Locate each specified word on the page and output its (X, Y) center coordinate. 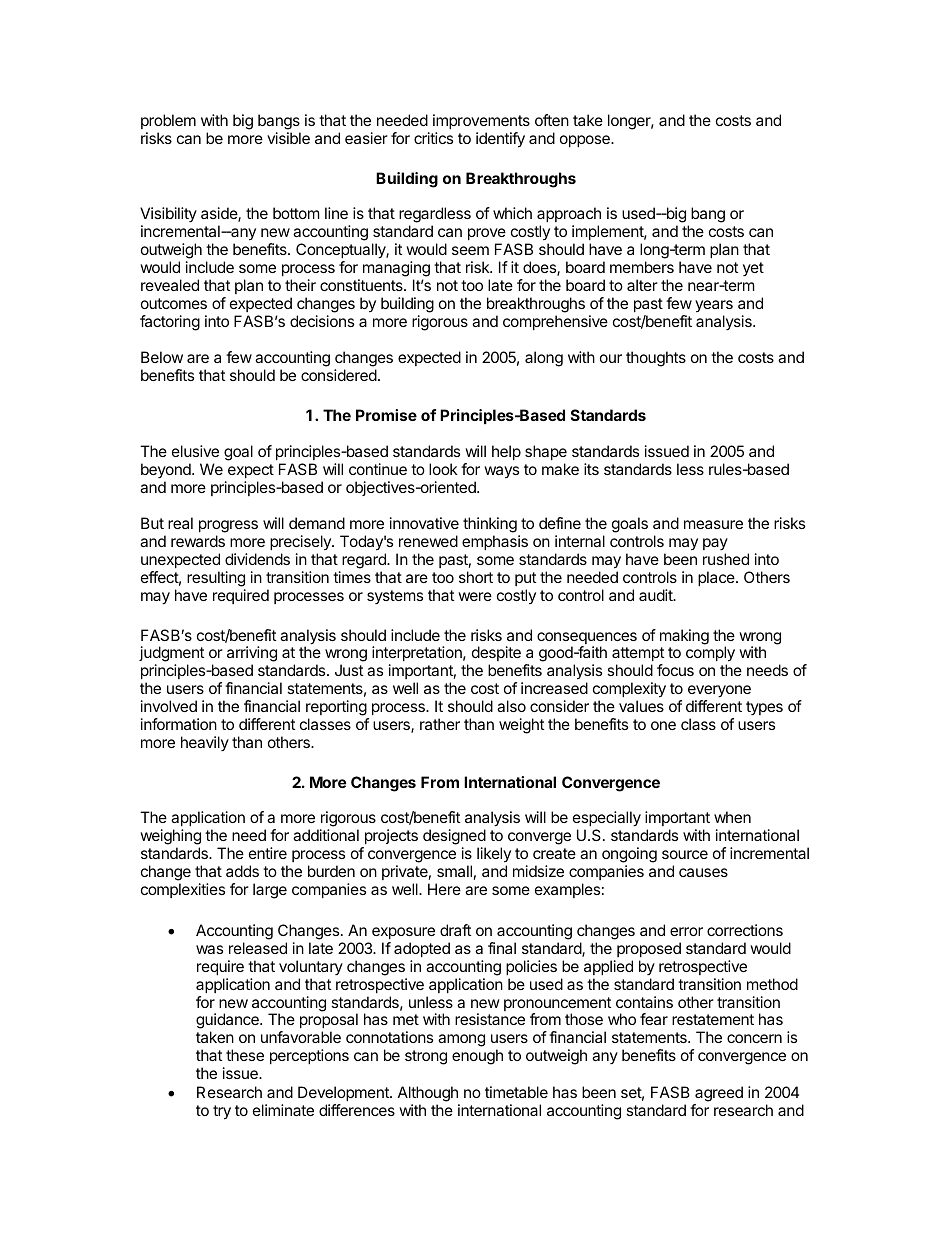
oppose (586, 141)
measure (713, 524)
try (222, 1112)
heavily (205, 743)
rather (440, 724)
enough (477, 1057)
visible (288, 138)
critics (433, 138)
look (443, 469)
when (732, 817)
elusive (195, 451)
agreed (719, 1094)
